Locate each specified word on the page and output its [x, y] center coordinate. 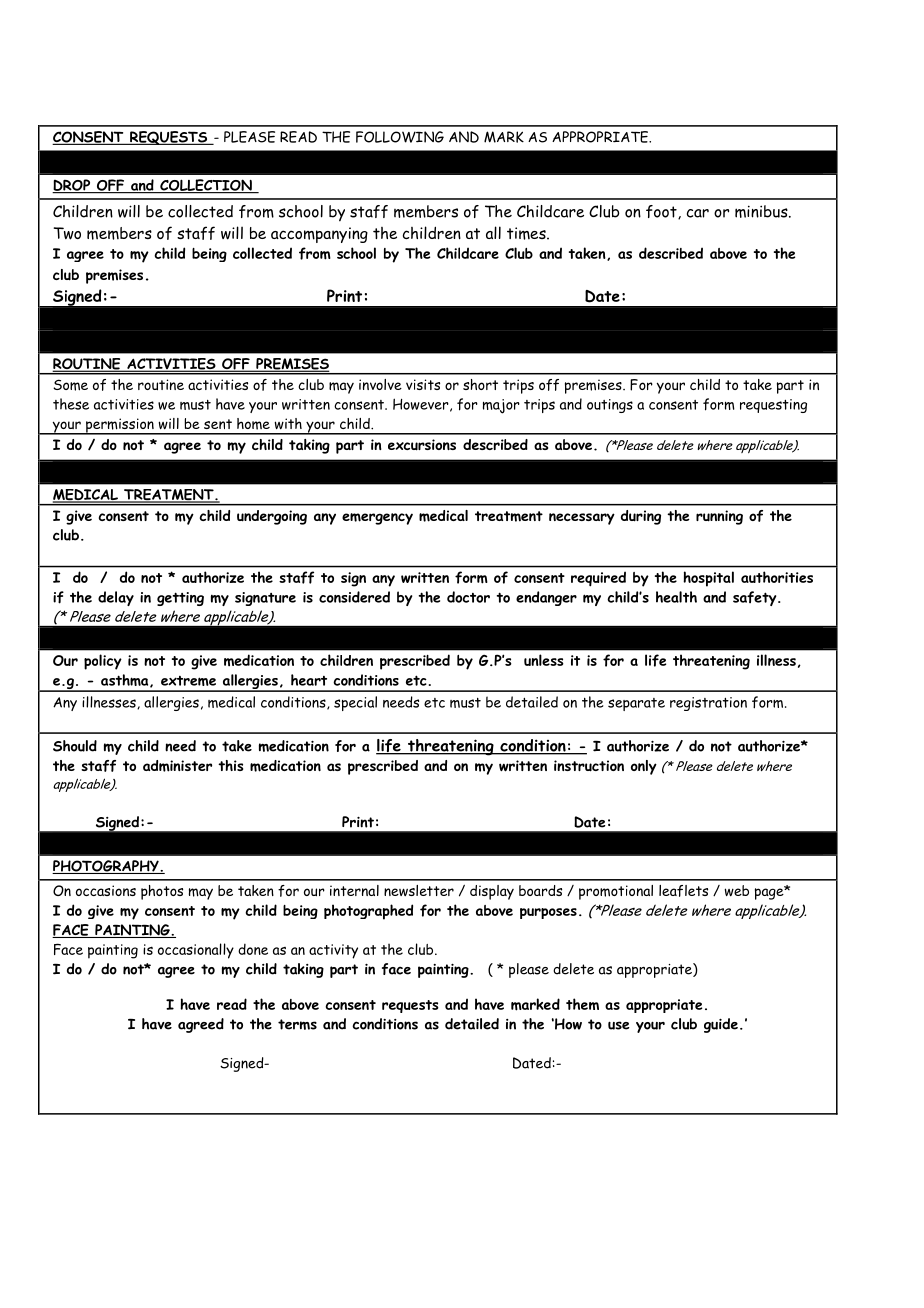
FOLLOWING [400, 137]
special [355, 703]
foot [662, 212]
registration [708, 704]
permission [120, 426]
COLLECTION [206, 186]
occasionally [196, 951]
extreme [188, 681]
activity [333, 951]
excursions [422, 445]
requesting [773, 406]
